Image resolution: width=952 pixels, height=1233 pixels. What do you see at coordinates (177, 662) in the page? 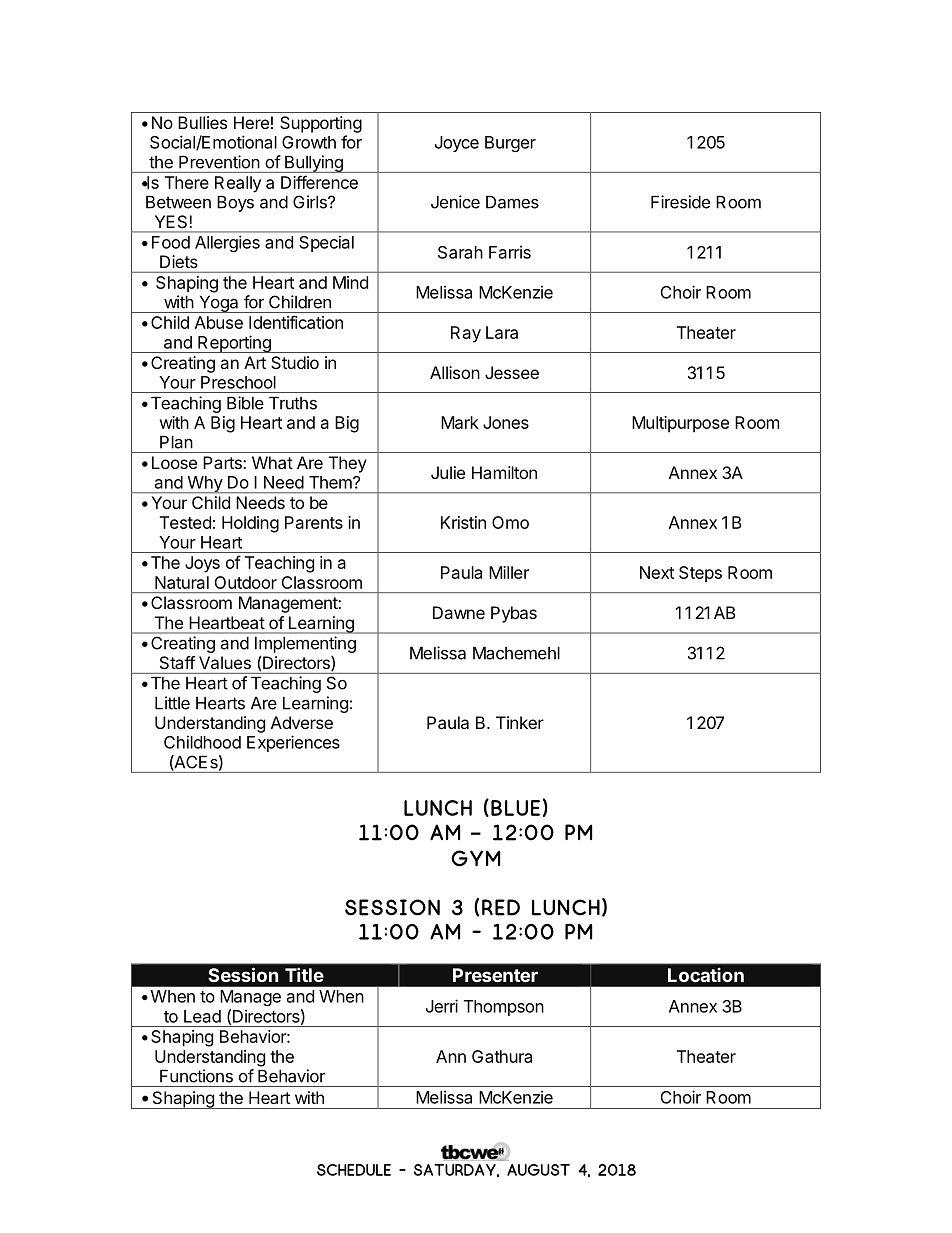
I see `Staff` at bounding box center [177, 662].
